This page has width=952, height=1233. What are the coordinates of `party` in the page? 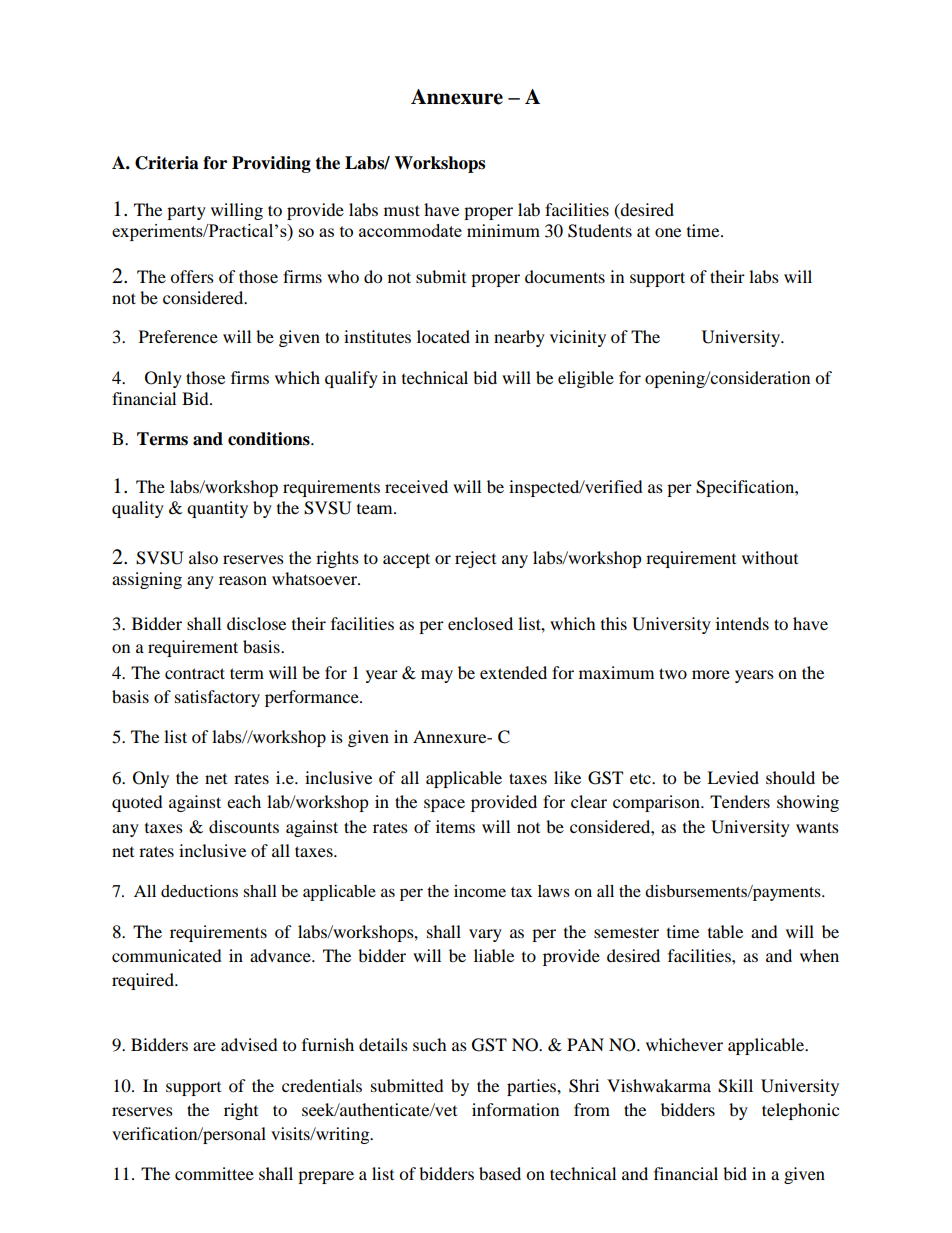 It's located at (186, 212).
